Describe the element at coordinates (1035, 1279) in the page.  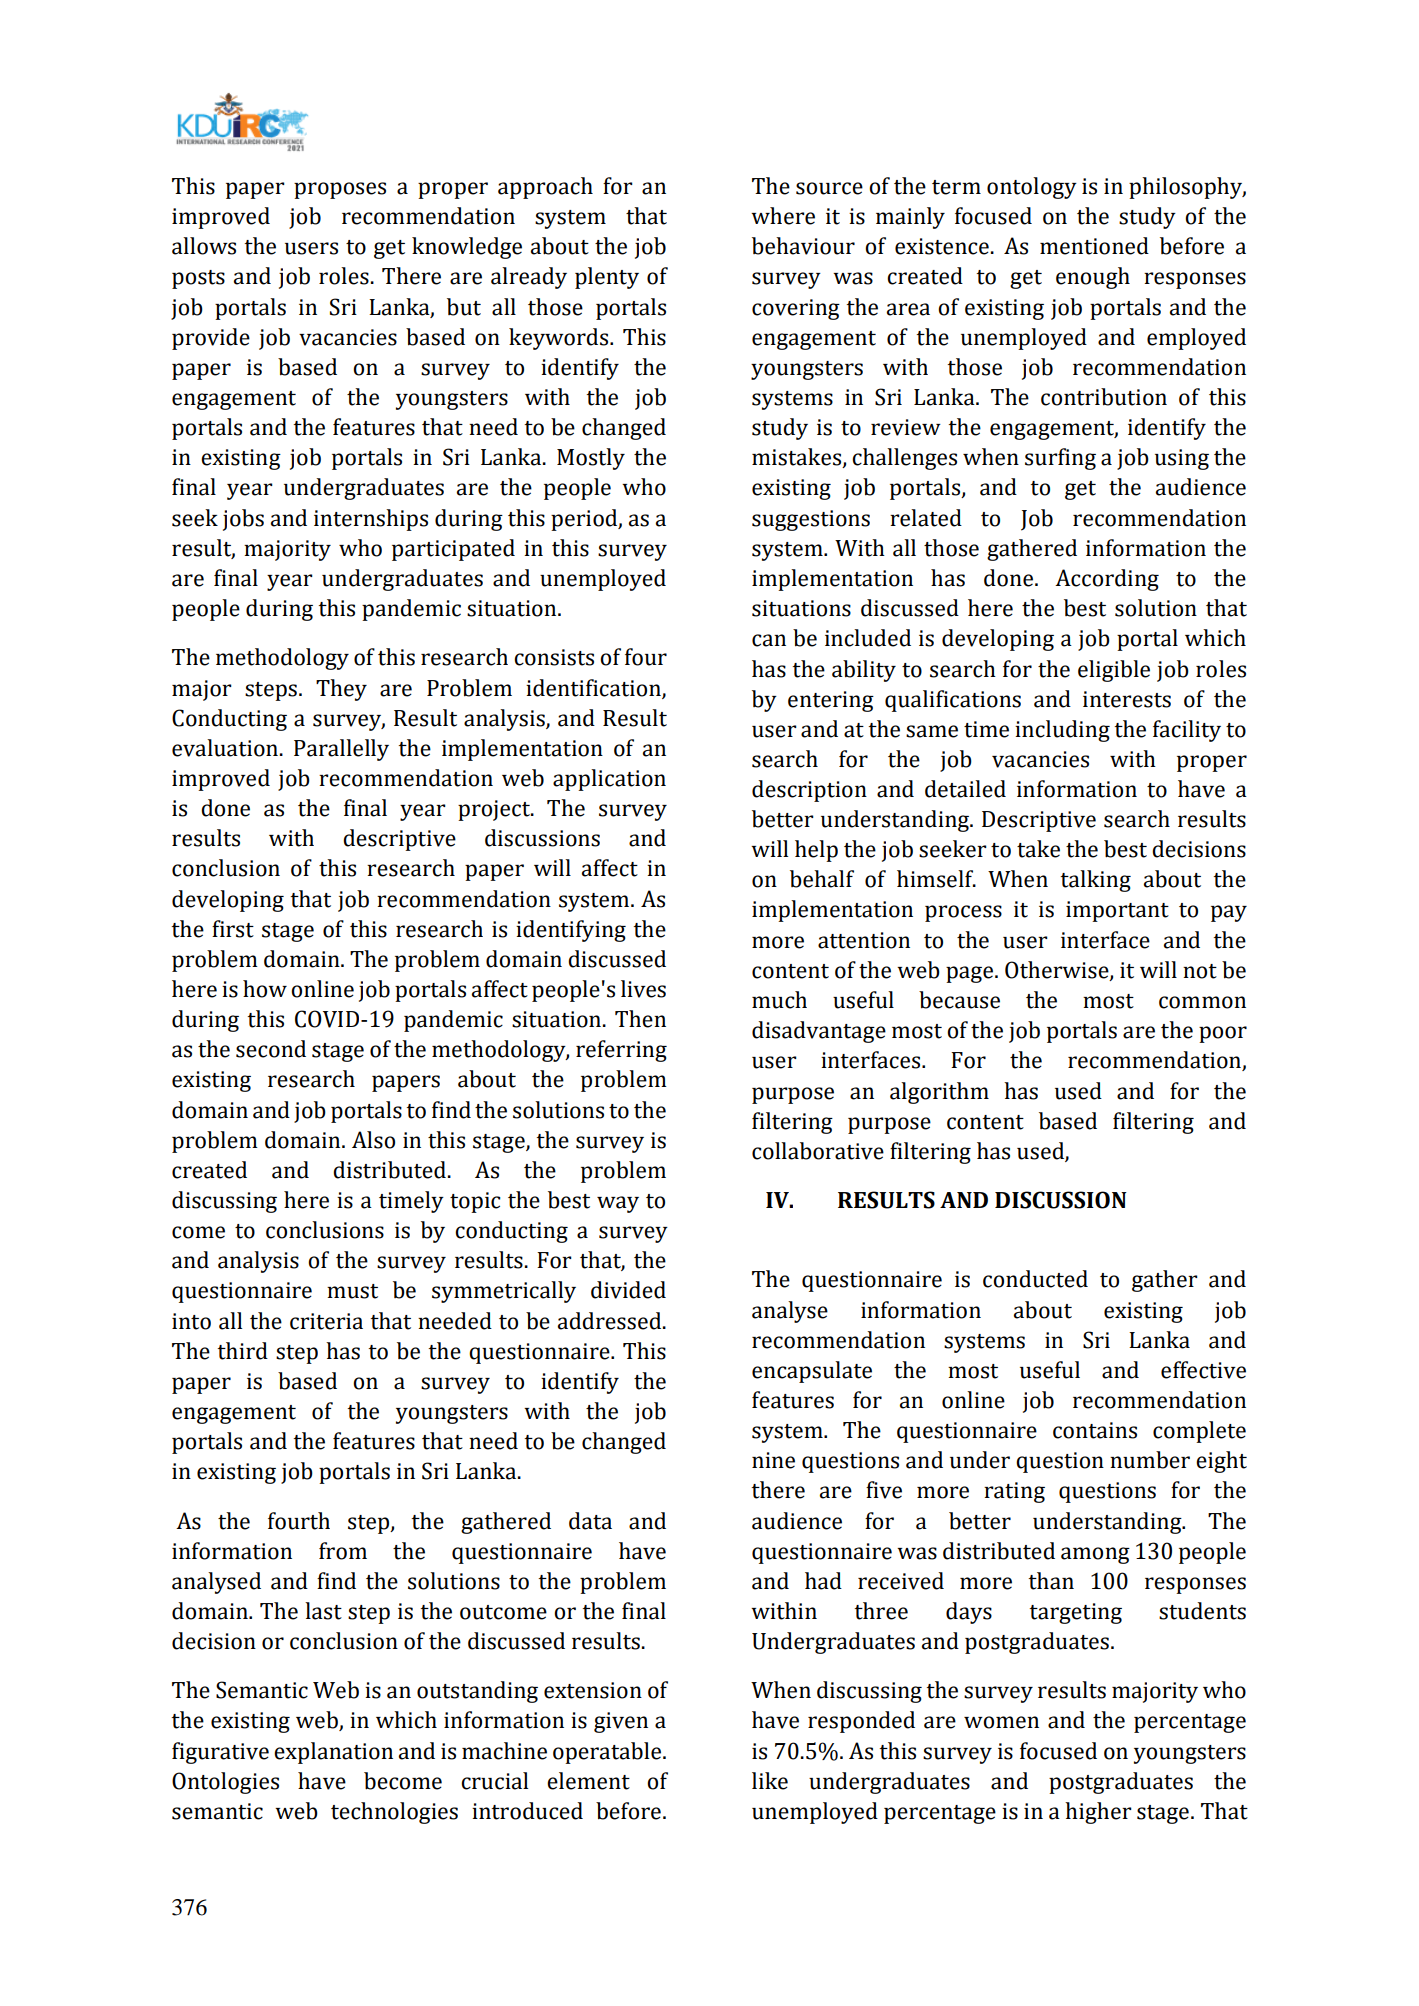
I see `conducted` at that location.
